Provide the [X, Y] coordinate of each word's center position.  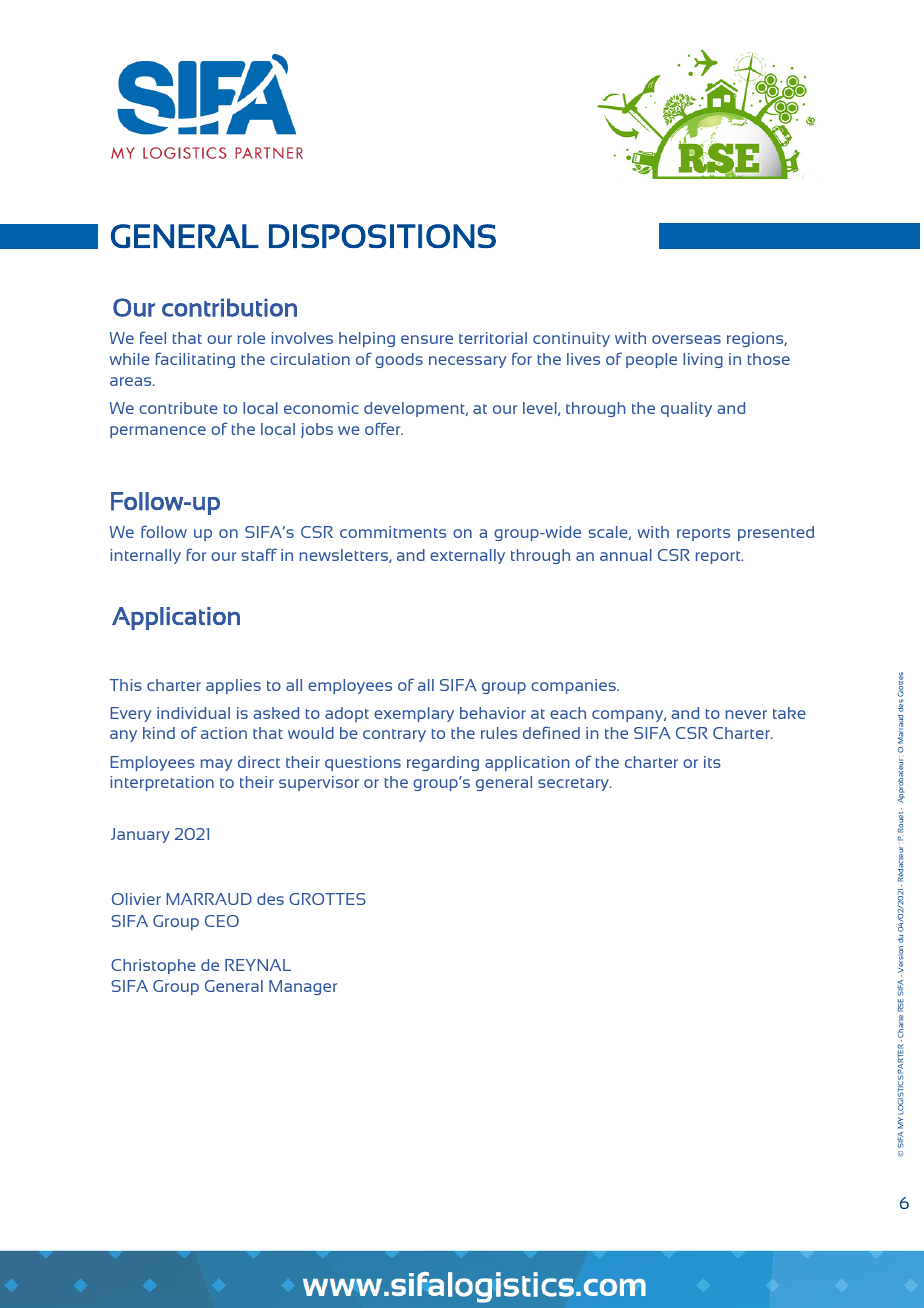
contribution [229, 307]
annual [626, 555]
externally [467, 556]
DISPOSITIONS [382, 236]
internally [145, 556]
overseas [686, 339]
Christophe [153, 966]
